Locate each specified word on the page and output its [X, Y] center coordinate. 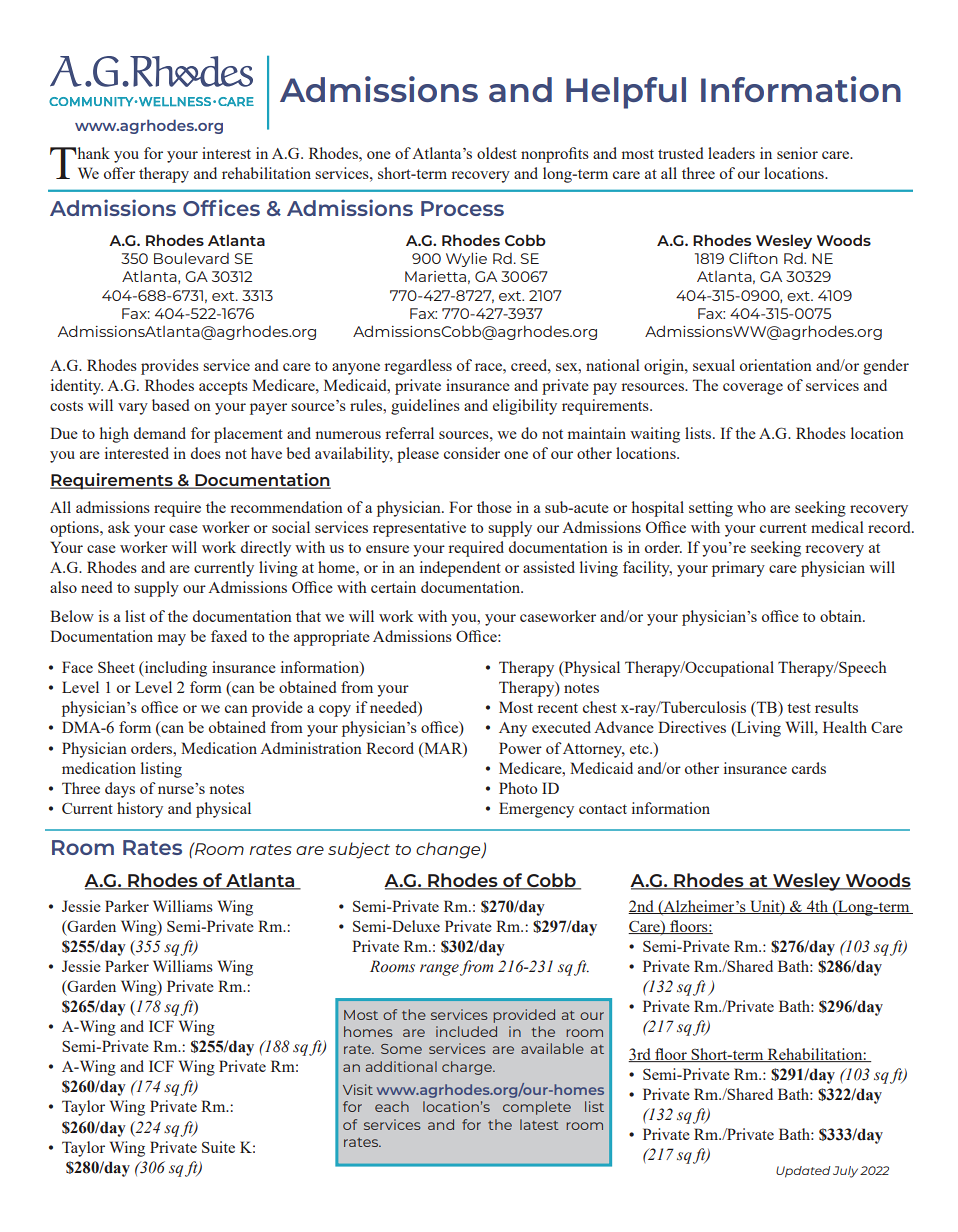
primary [738, 569]
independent [460, 569]
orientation [776, 365]
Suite [218, 1147]
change [449, 850]
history [140, 810]
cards [809, 768]
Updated [803, 1172]
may [172, 640]
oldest [497, 153]
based [170, 405]
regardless [418, 367]
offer [119, 173]
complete [537, 1108]
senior [797, 153]
